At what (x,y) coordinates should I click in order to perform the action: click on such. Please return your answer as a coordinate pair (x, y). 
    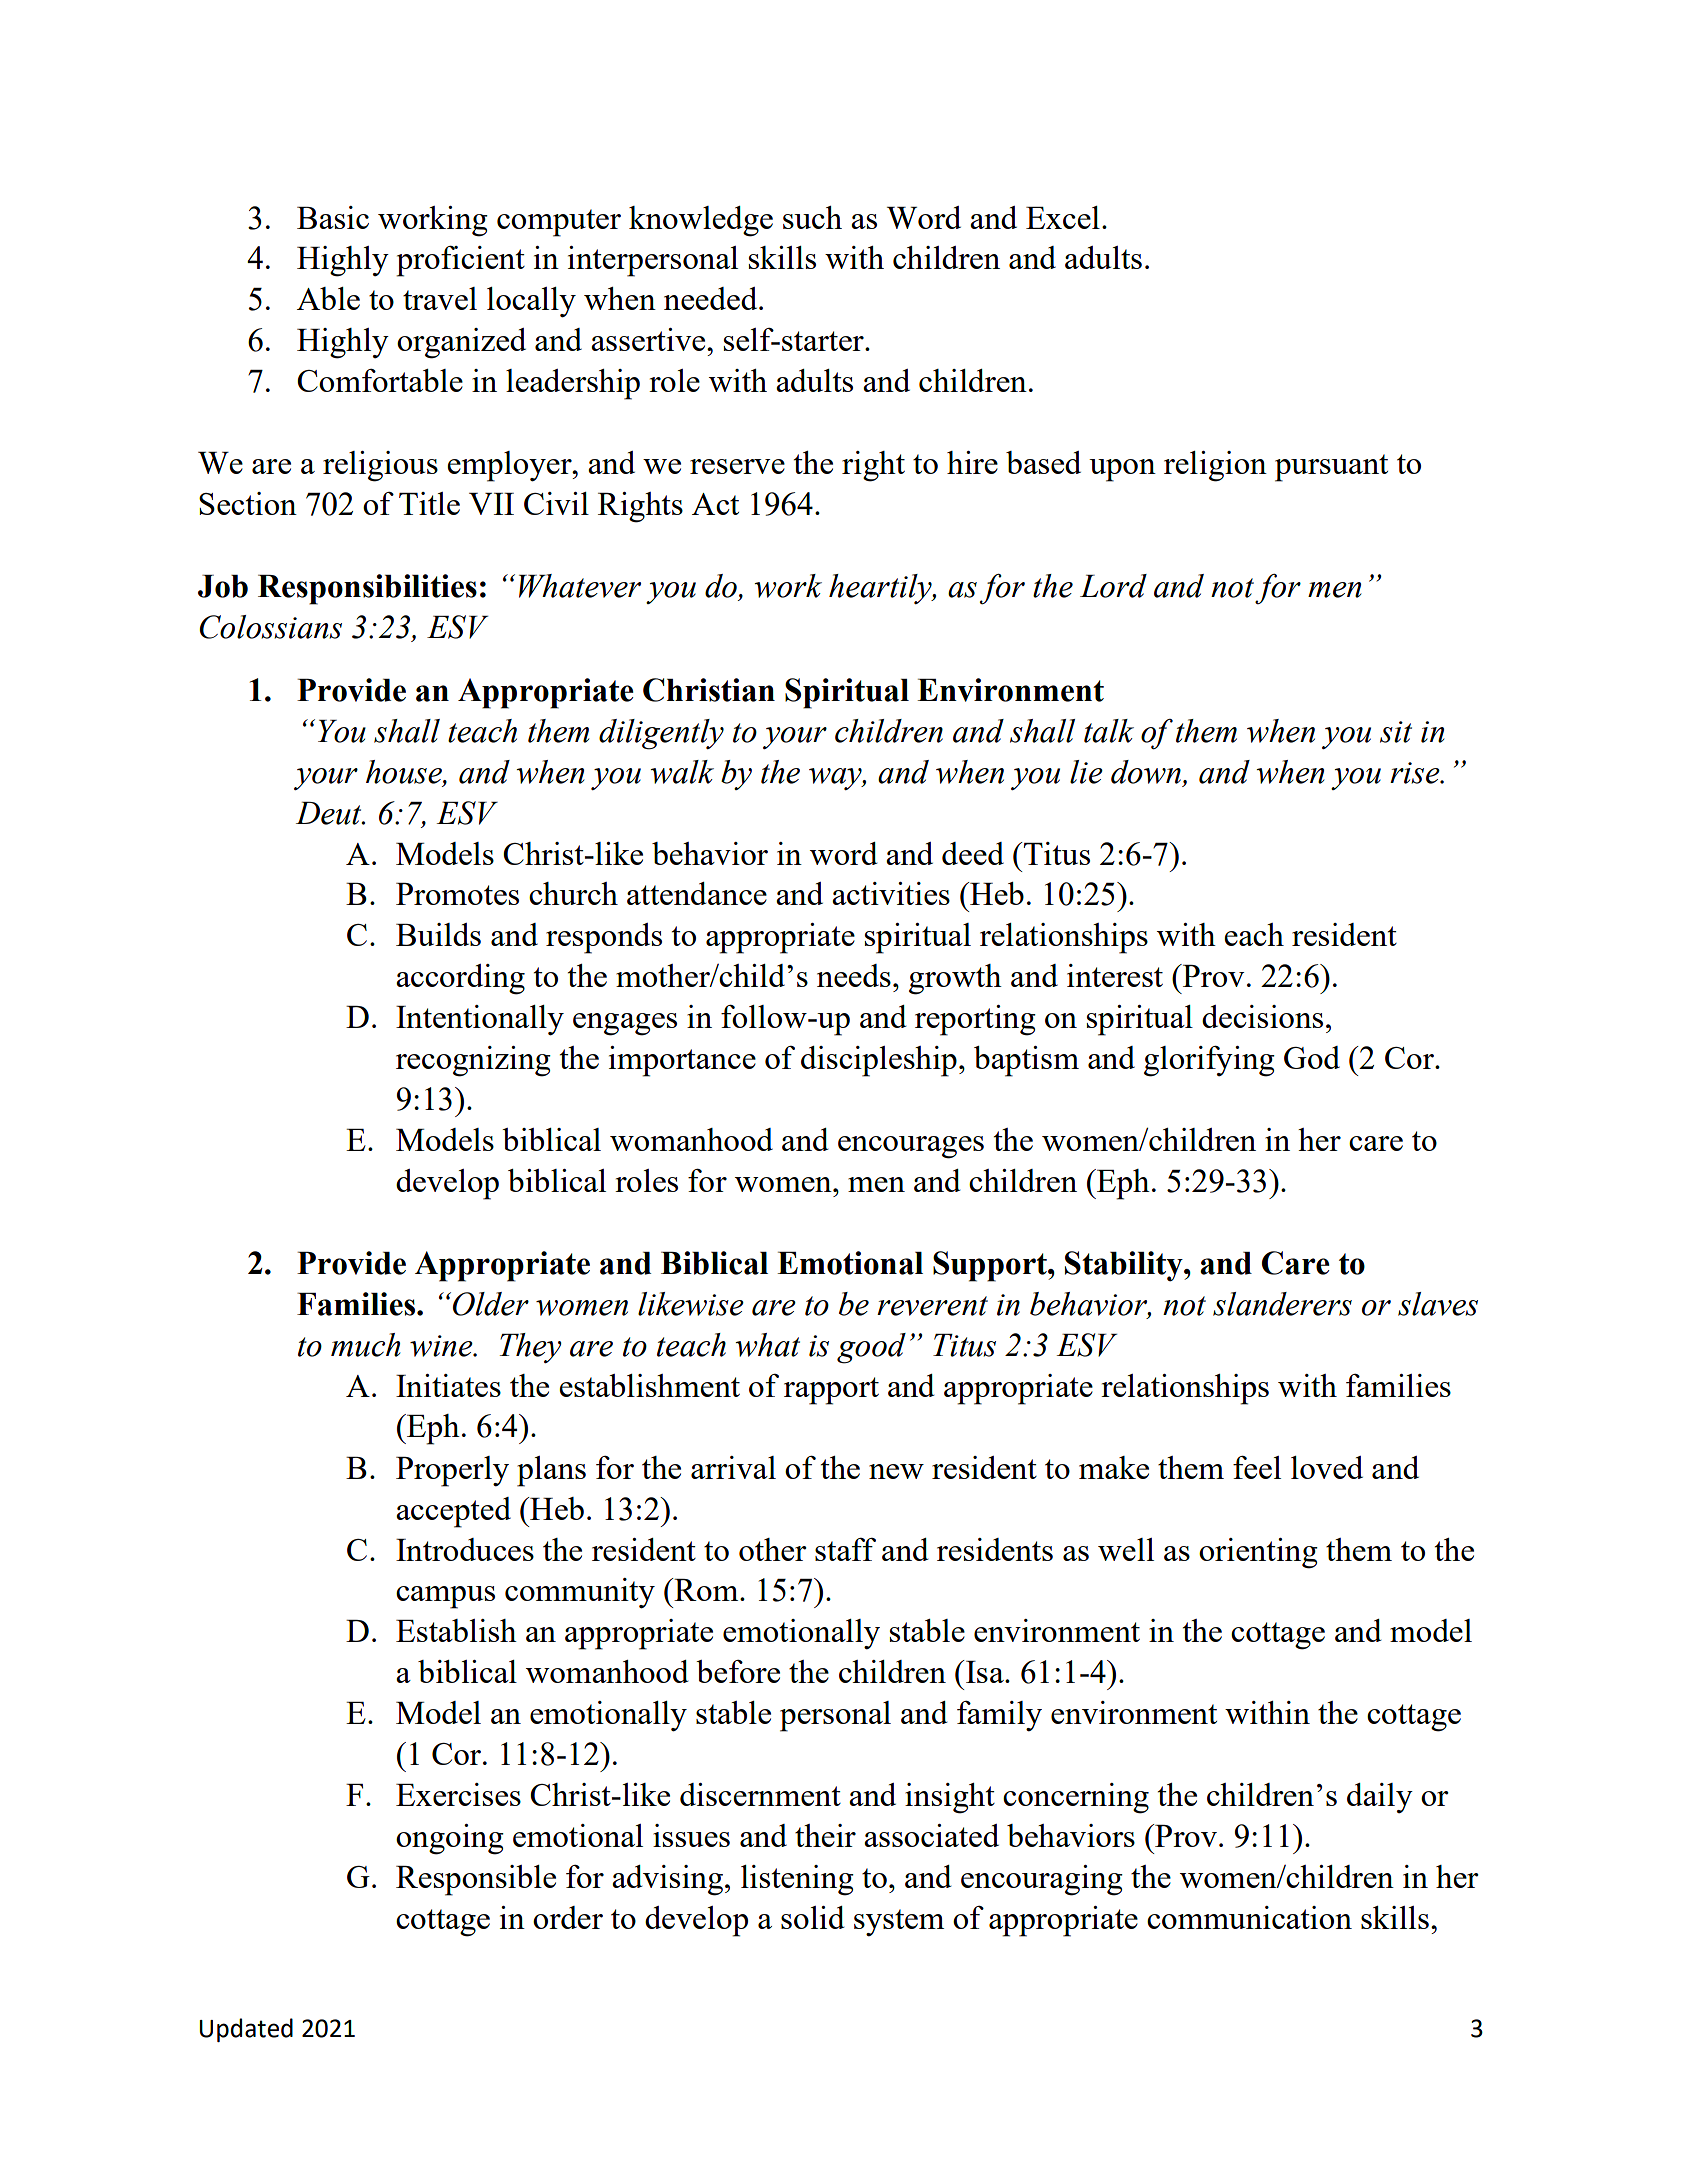
    Looking at the image, I should click on (812, 217).
